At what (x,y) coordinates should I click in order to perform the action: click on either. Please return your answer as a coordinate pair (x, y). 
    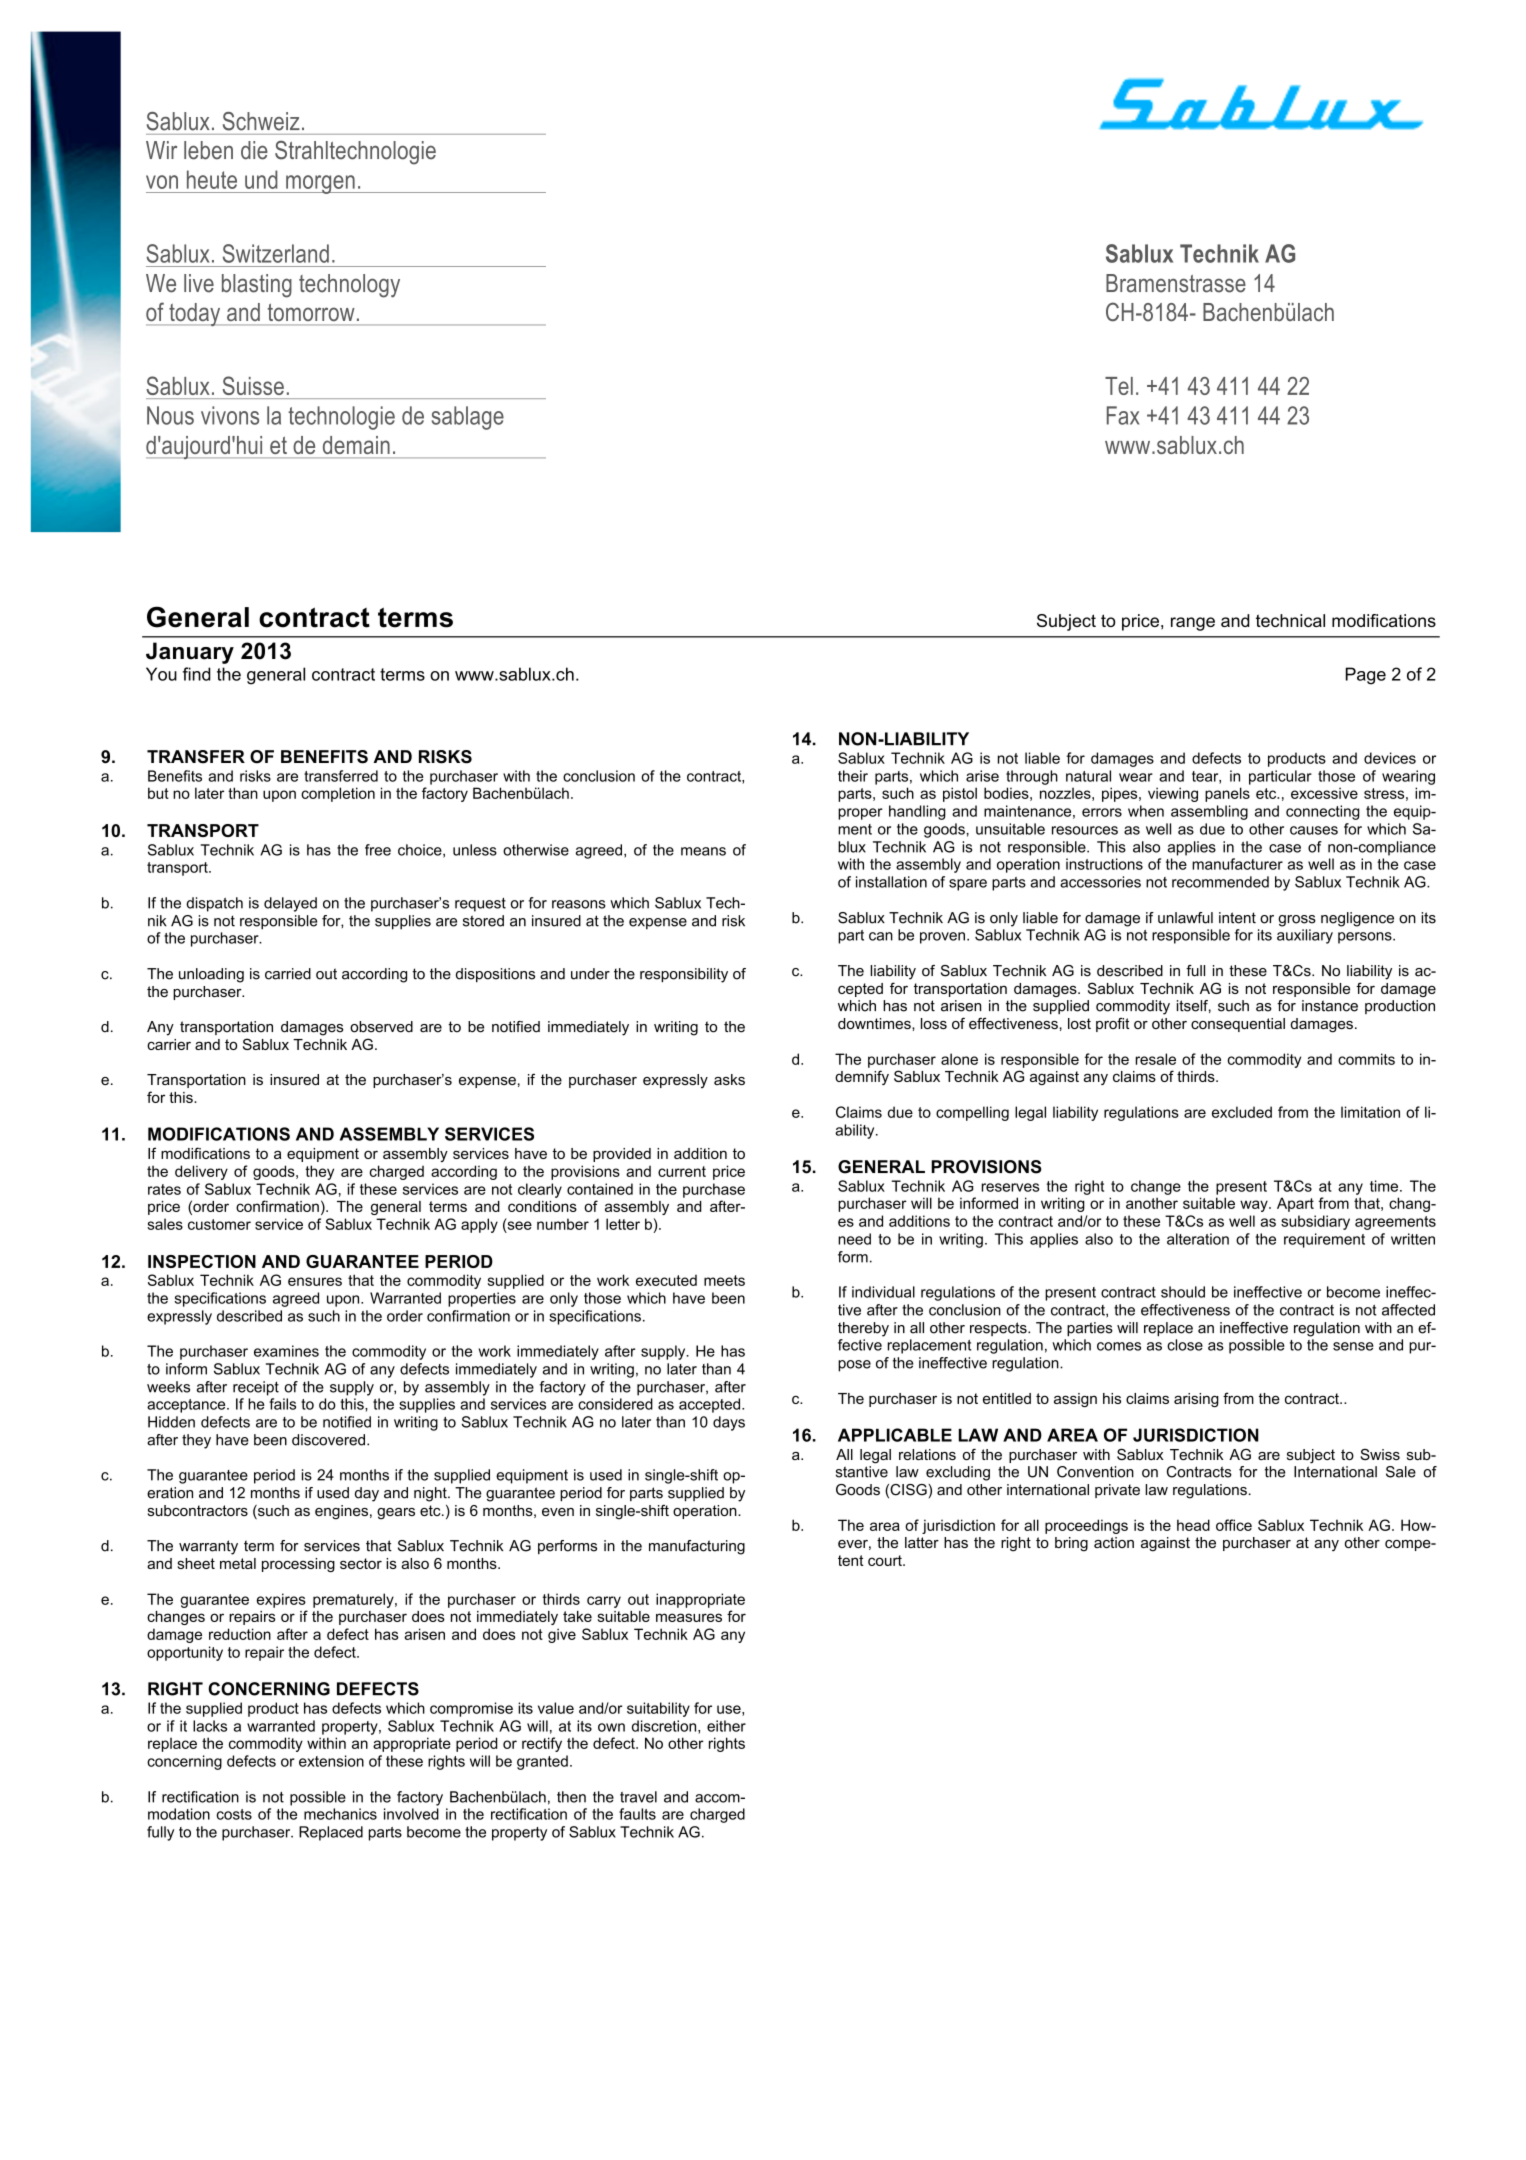
    Looking at the image, I should click on (726, 1726).
